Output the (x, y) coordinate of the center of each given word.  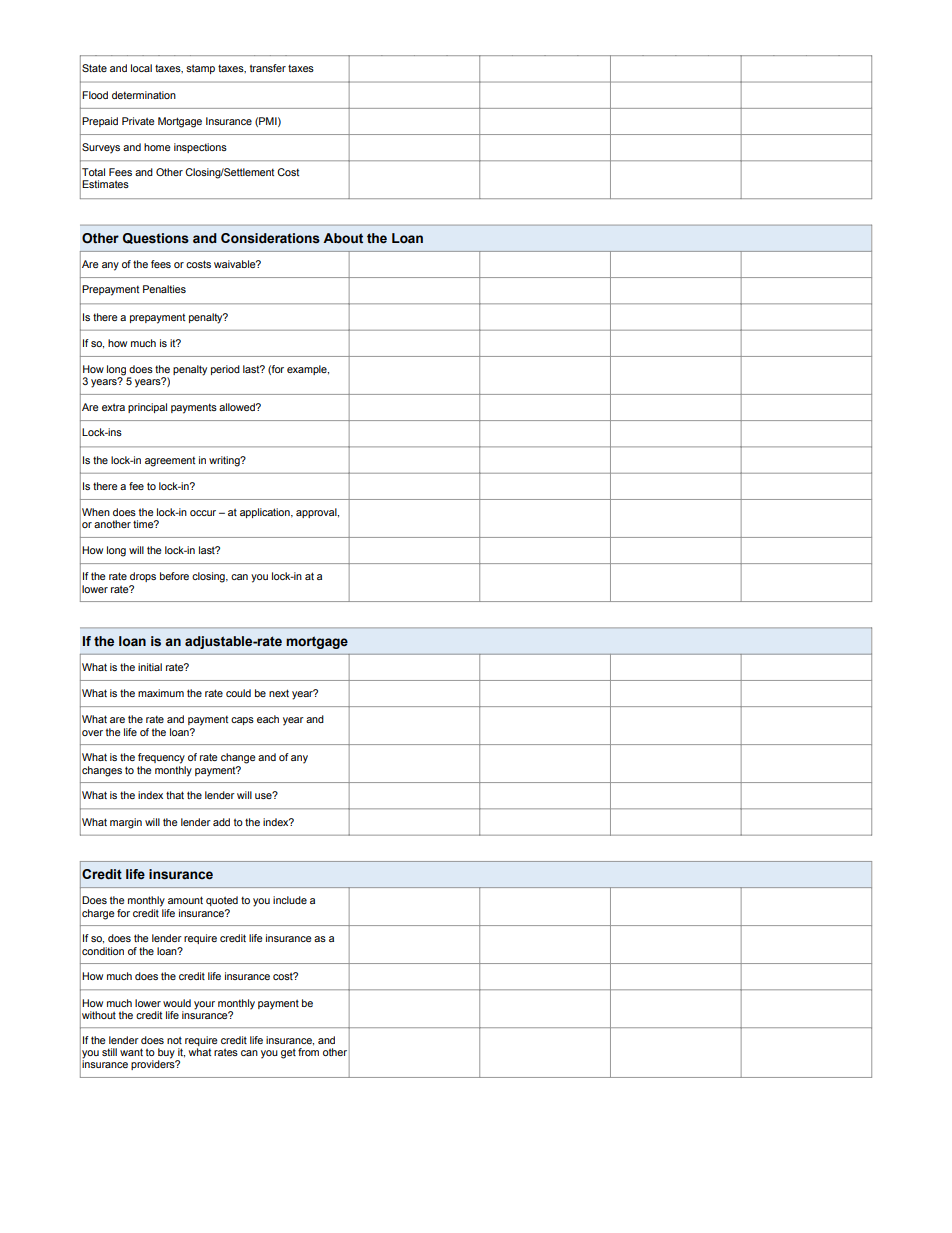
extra (113, 407)
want (131, 1052)
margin (126, 823)
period (225, 370)
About (343, 238)
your (204, 1005)
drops (143, 577)
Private (138, 121)
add (221, 822)
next (279, 693)
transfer (268, 68)
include (290, 900)
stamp (200, 69)
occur (203, 513)
